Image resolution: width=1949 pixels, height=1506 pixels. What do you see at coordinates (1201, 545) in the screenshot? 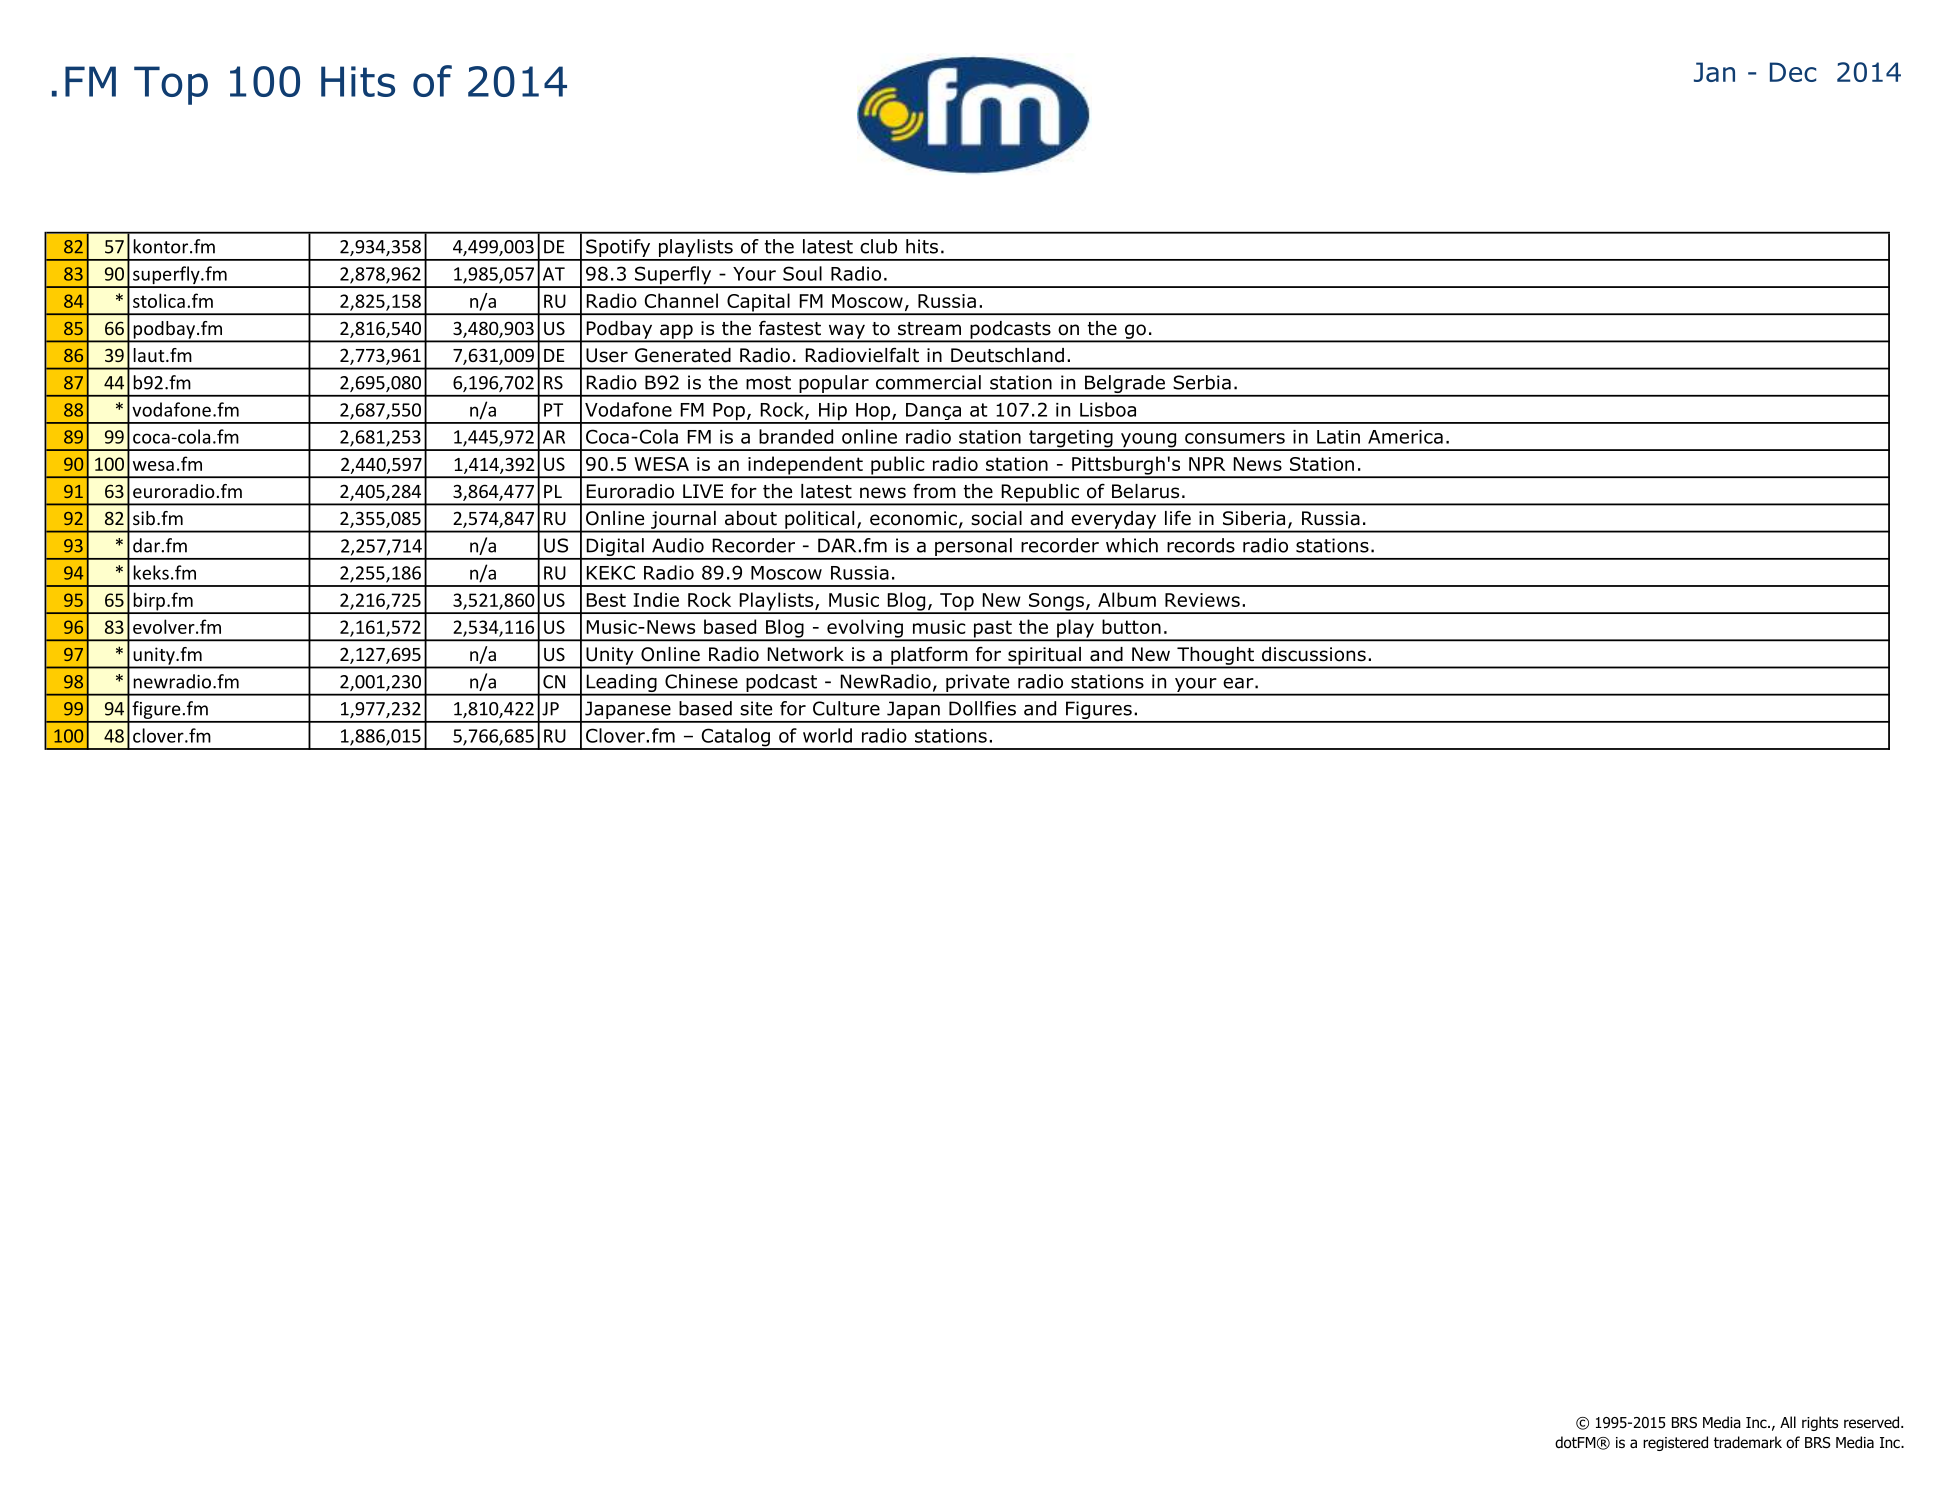
I see `records` at bounding box center [1201, 545].
